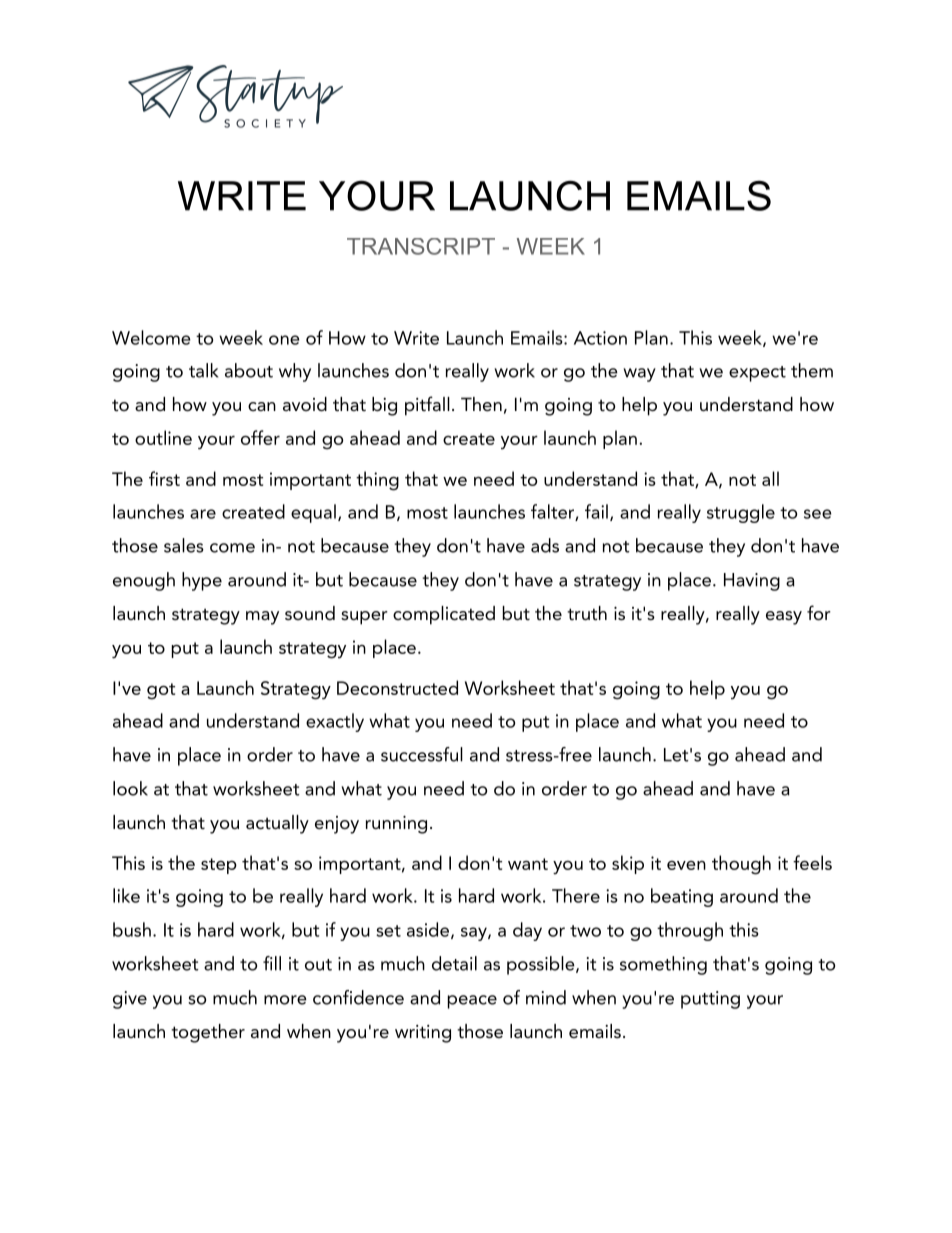 Image resolution: width=952 pixels, height=1233 pixels. I want to click on successful, so click(422, 754).
